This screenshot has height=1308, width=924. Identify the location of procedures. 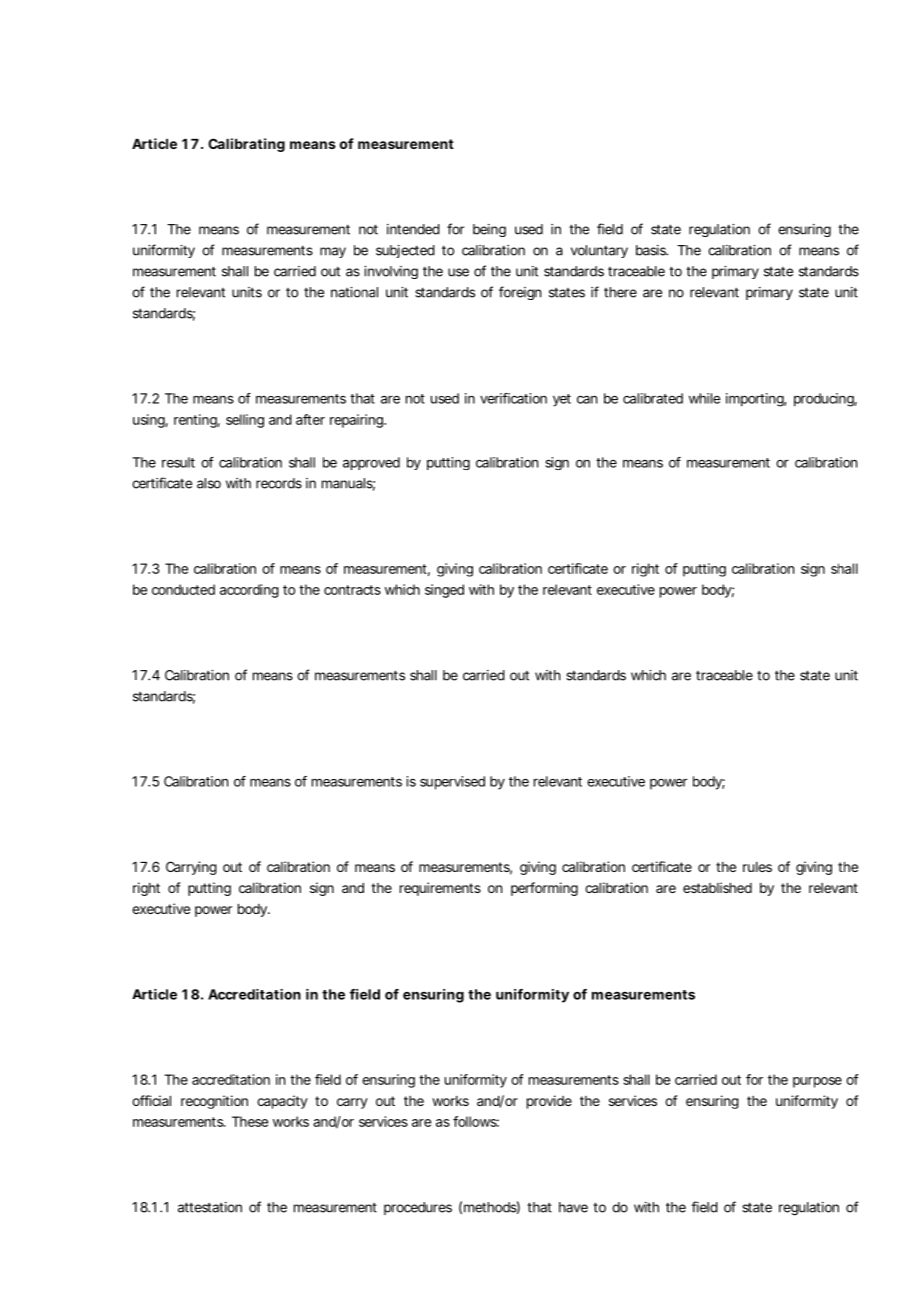
(418, 1208).
